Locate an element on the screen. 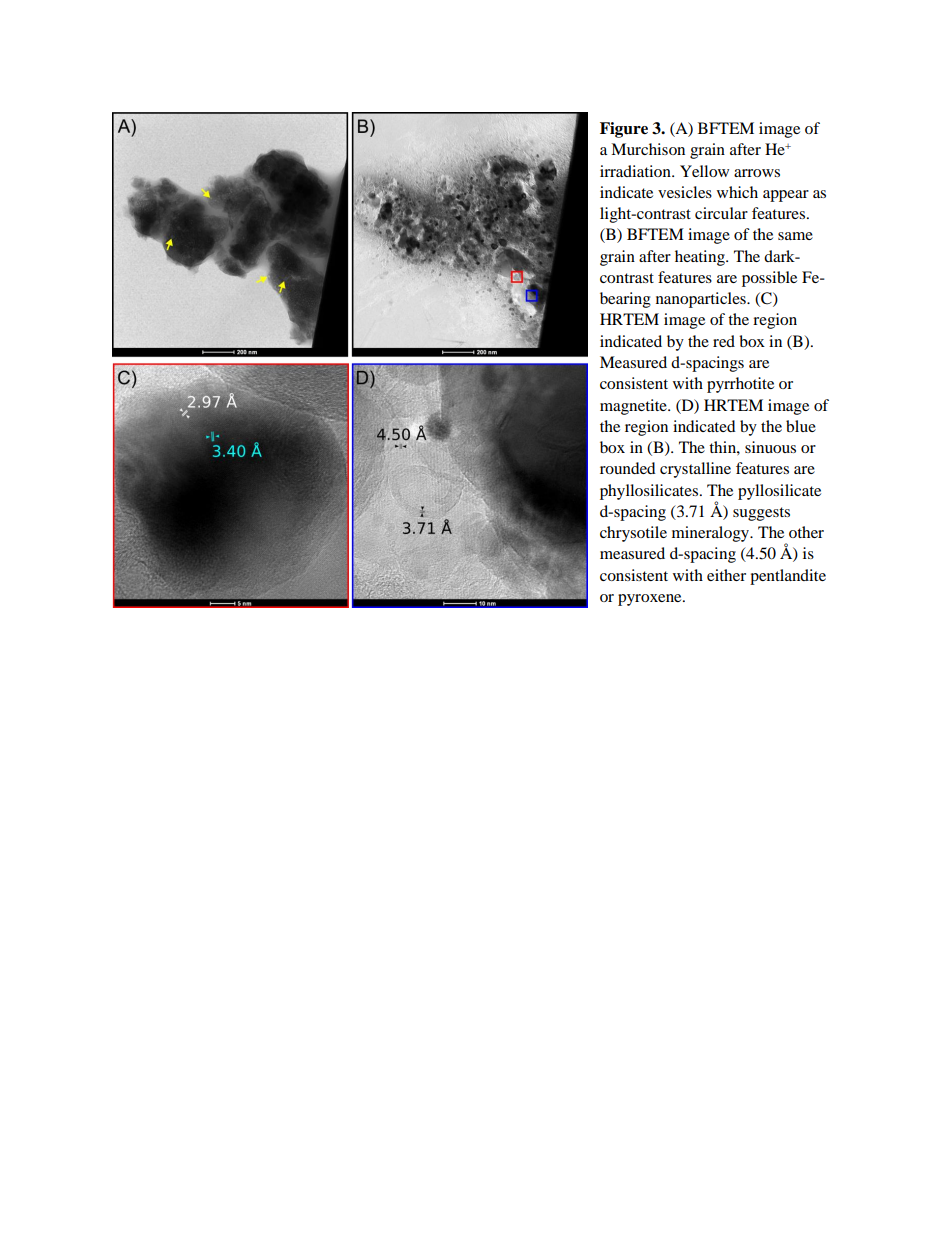  Yellow is located at coordinates (704, 171).
